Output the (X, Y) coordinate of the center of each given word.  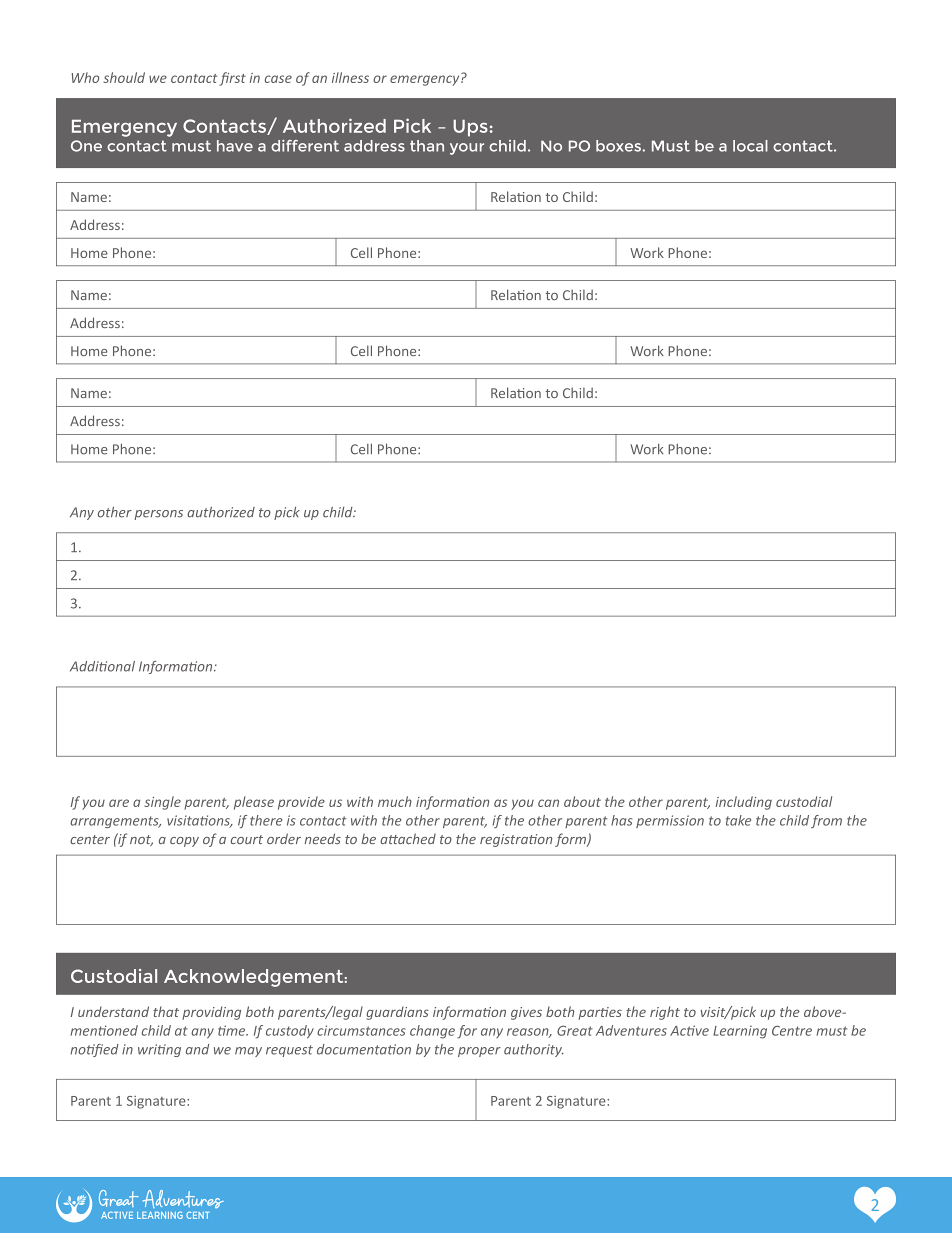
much (395, 801)
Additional (102, 666)
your (467, 149)
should (124, 77)
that (166, 1011)
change (432, 1032)
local (750, 146)
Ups (470, 128)
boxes (618, 146)
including (744, 803)
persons (158, 515)
